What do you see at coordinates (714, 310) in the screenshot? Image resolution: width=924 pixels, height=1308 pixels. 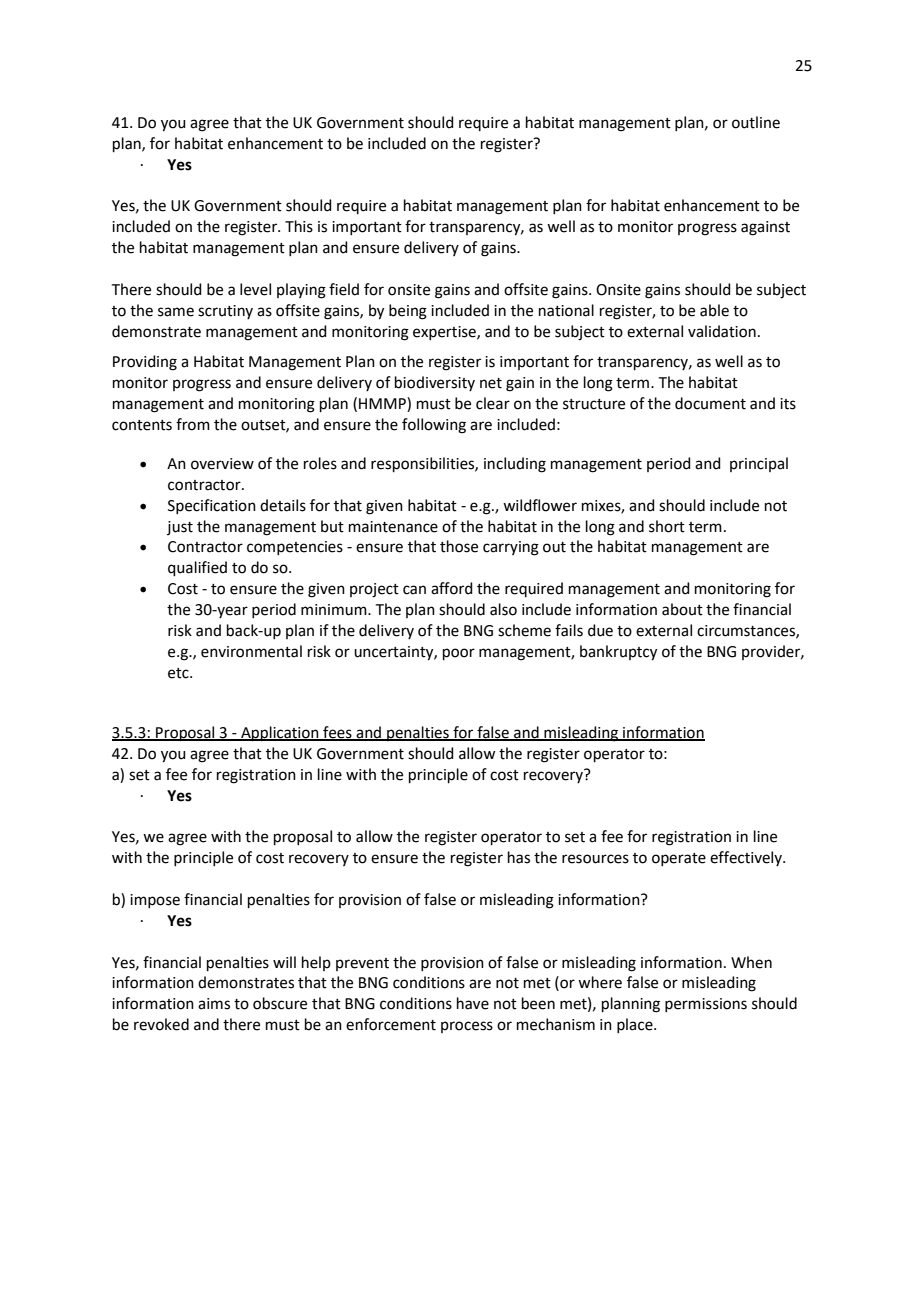 I see `able` at bounding box center [714, 310].
